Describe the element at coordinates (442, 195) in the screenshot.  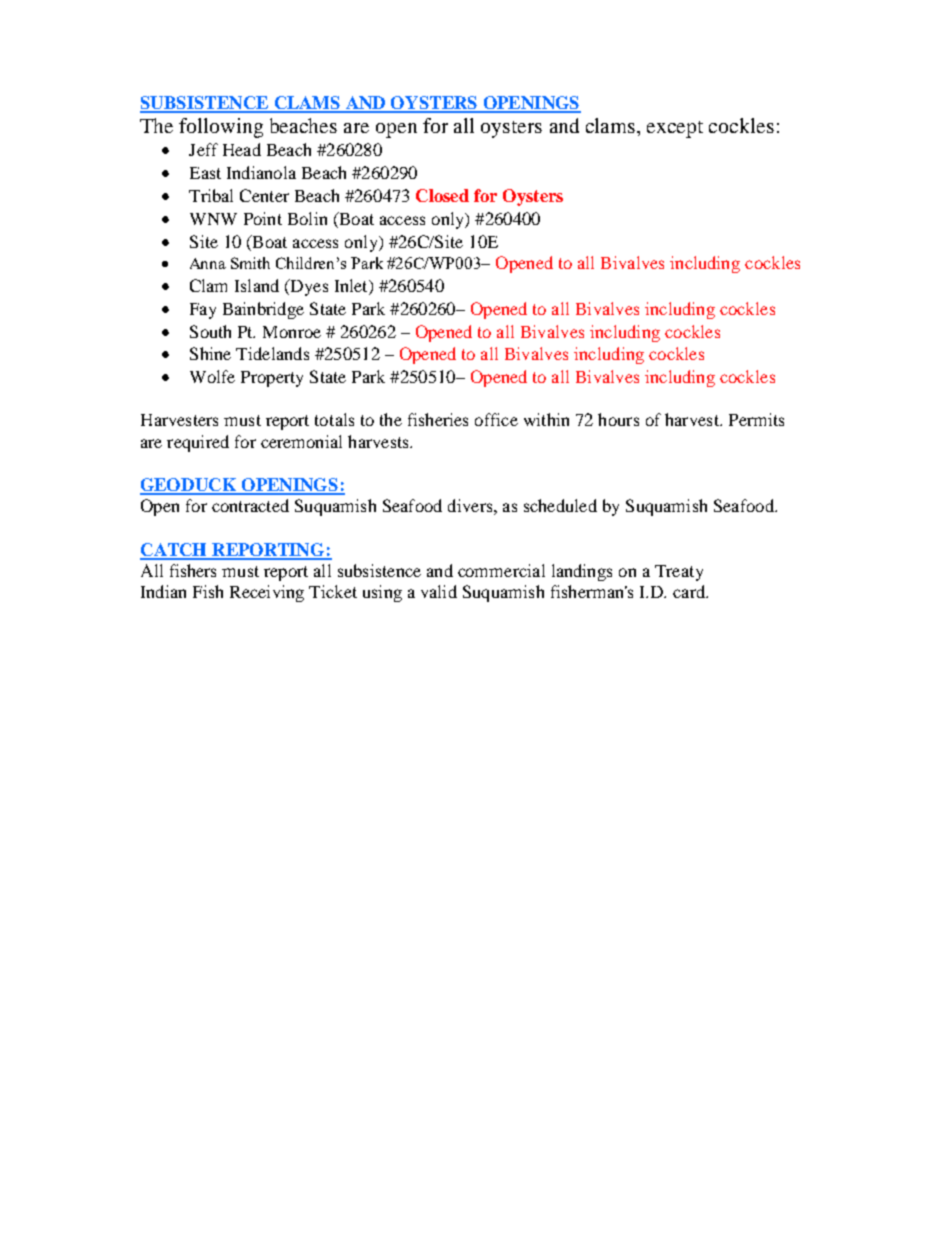
I see `Closed` at that location.
